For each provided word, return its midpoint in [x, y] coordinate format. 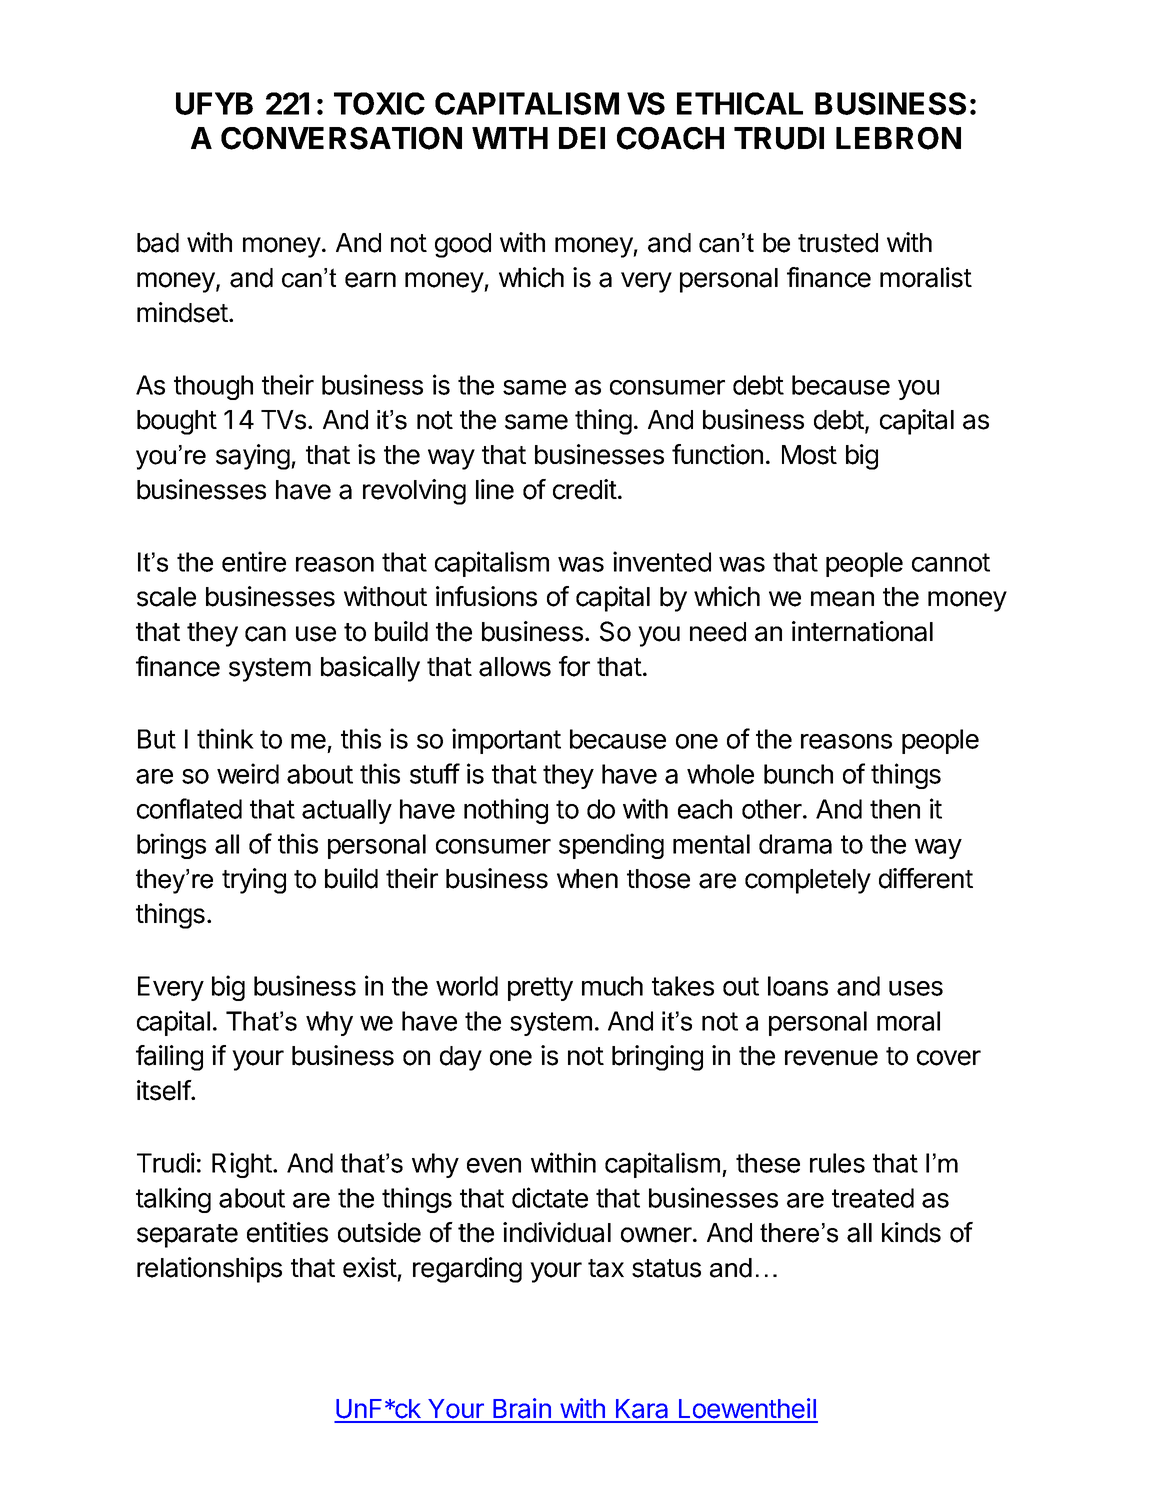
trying [254, 881]
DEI [582, 138]
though [213, 387]
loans [798, 986]
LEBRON [898, 138]
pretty [540, 989]
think [225, 738]
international [862, 631]
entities [287, 1232]
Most [809, 455]
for [574, 666]
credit [585, 489]
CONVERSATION [341, 138]
